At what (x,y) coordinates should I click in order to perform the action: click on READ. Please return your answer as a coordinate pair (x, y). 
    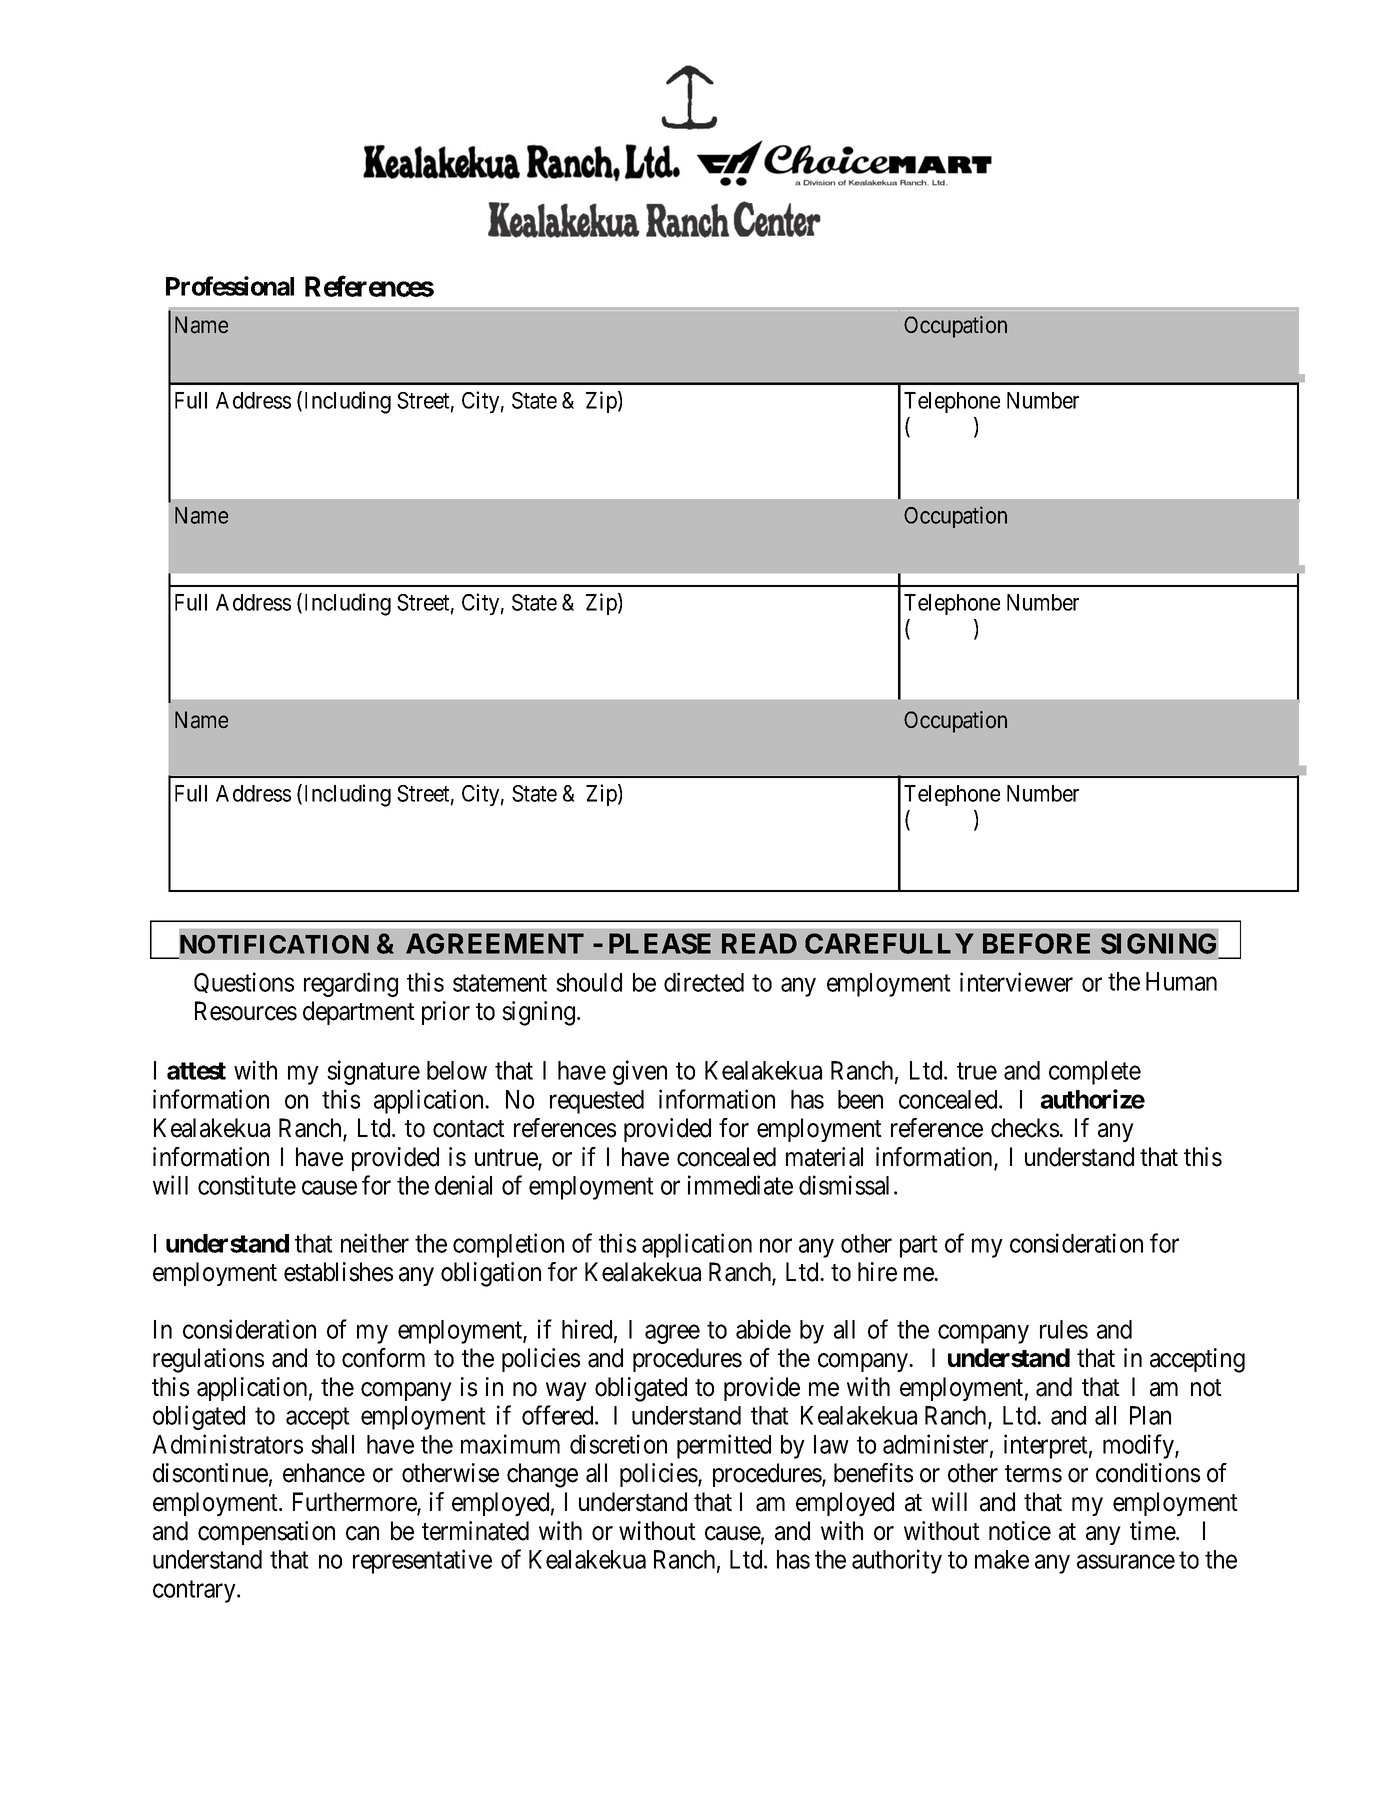
    Looking at the image, I should click on (759, 943).
